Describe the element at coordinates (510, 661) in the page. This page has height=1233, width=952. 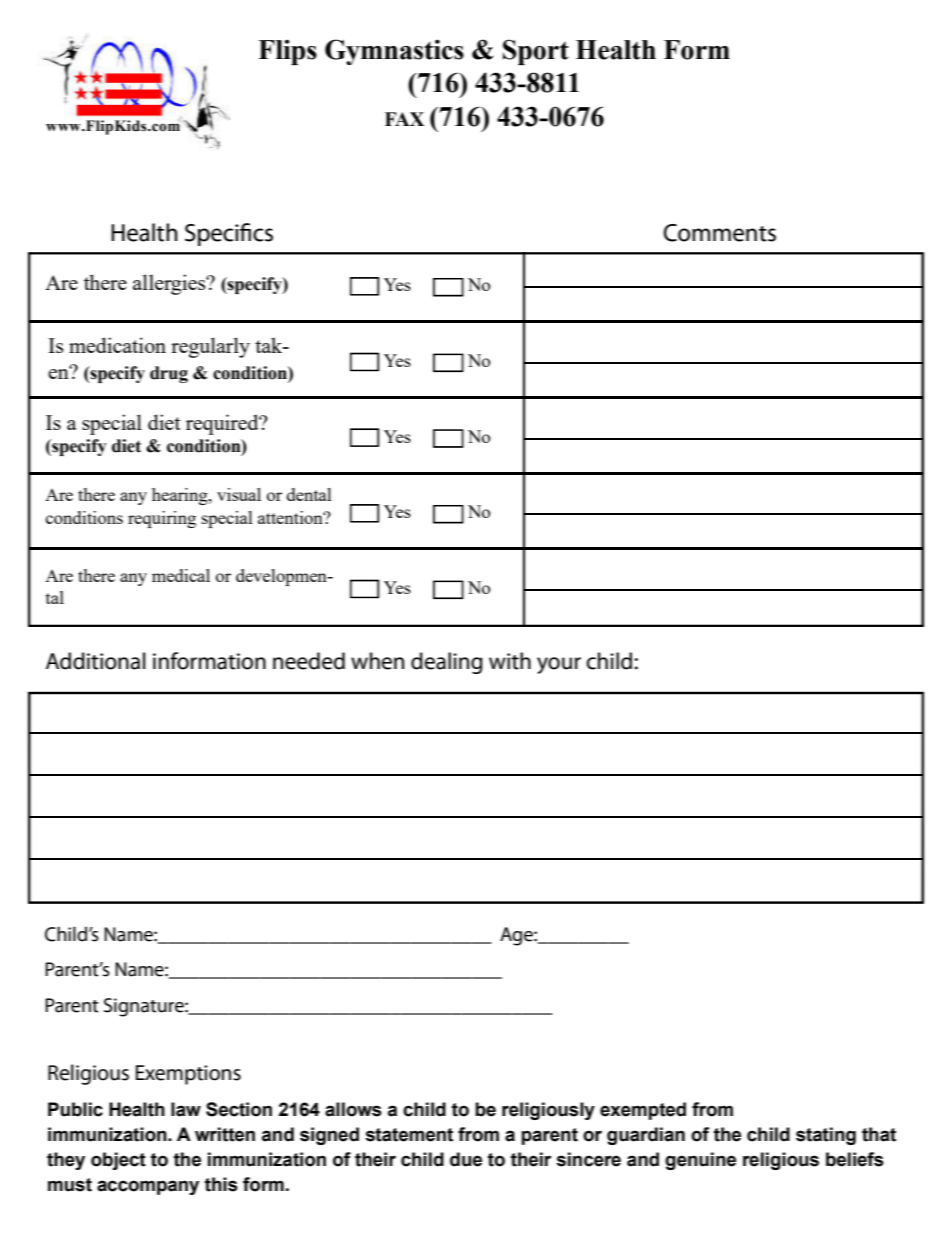
I see `with` at that location.
